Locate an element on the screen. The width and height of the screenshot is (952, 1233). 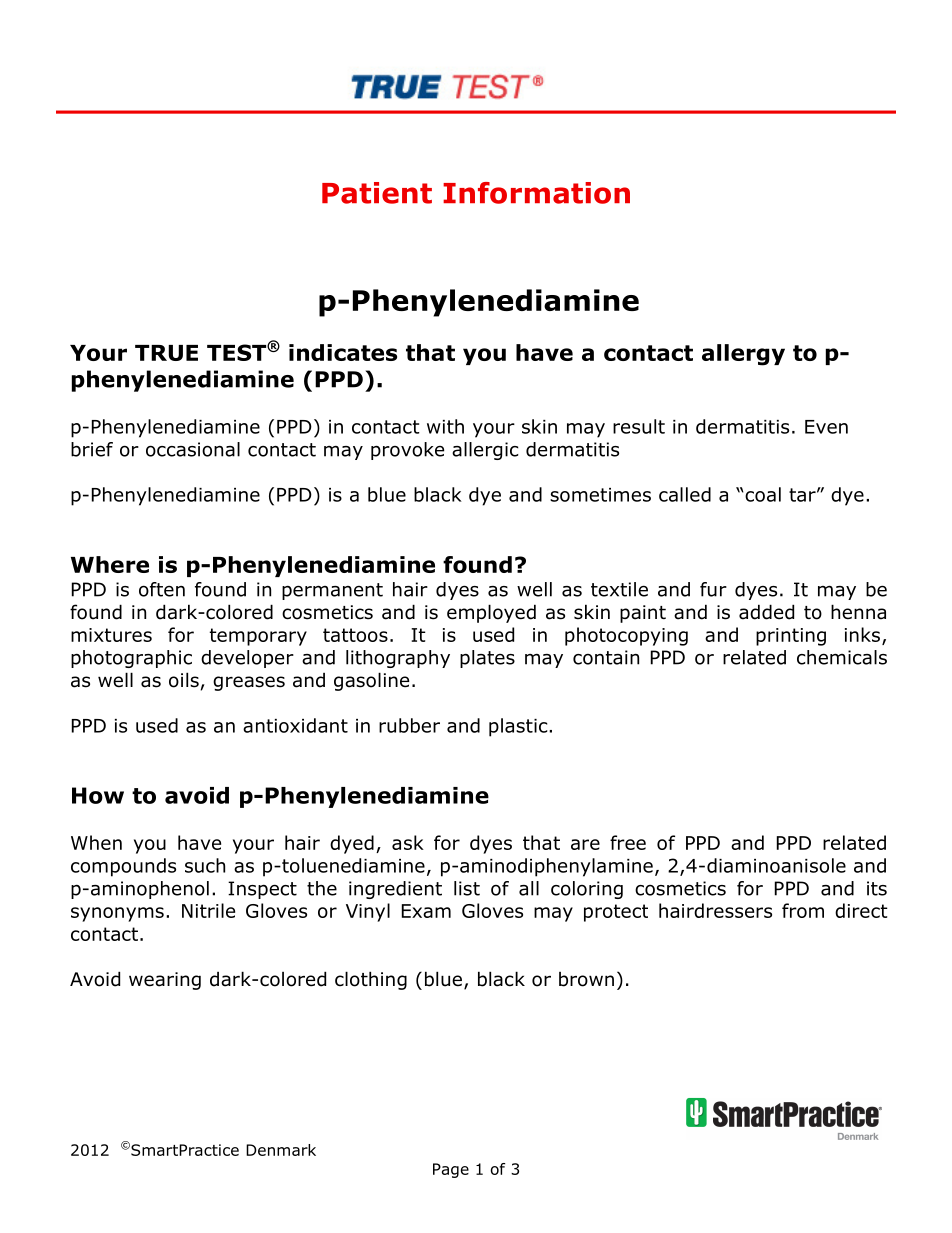
allergy is located at coordinates (743, 355).
